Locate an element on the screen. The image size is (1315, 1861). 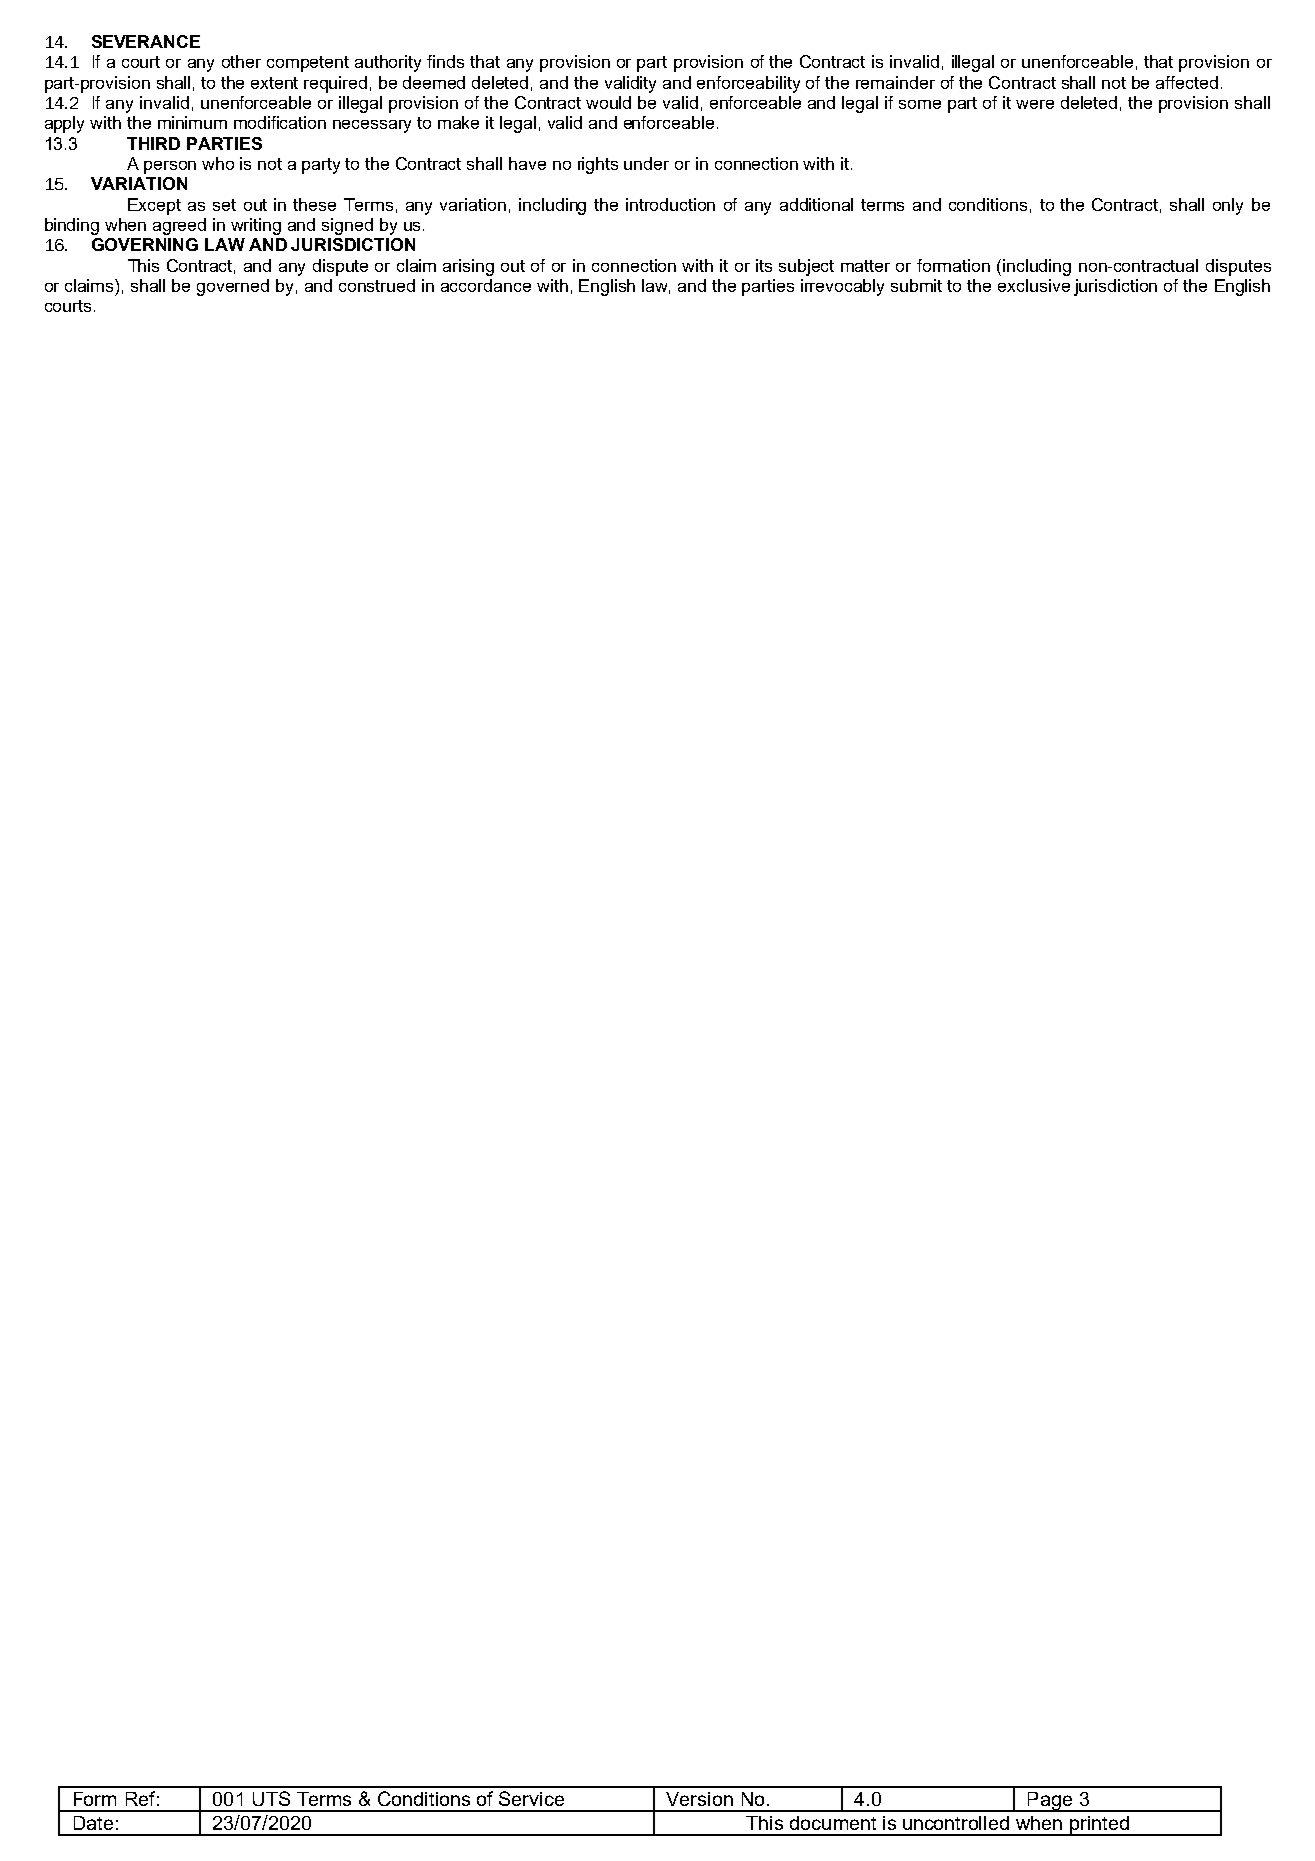
were is located at coordinates (1035, 104).
